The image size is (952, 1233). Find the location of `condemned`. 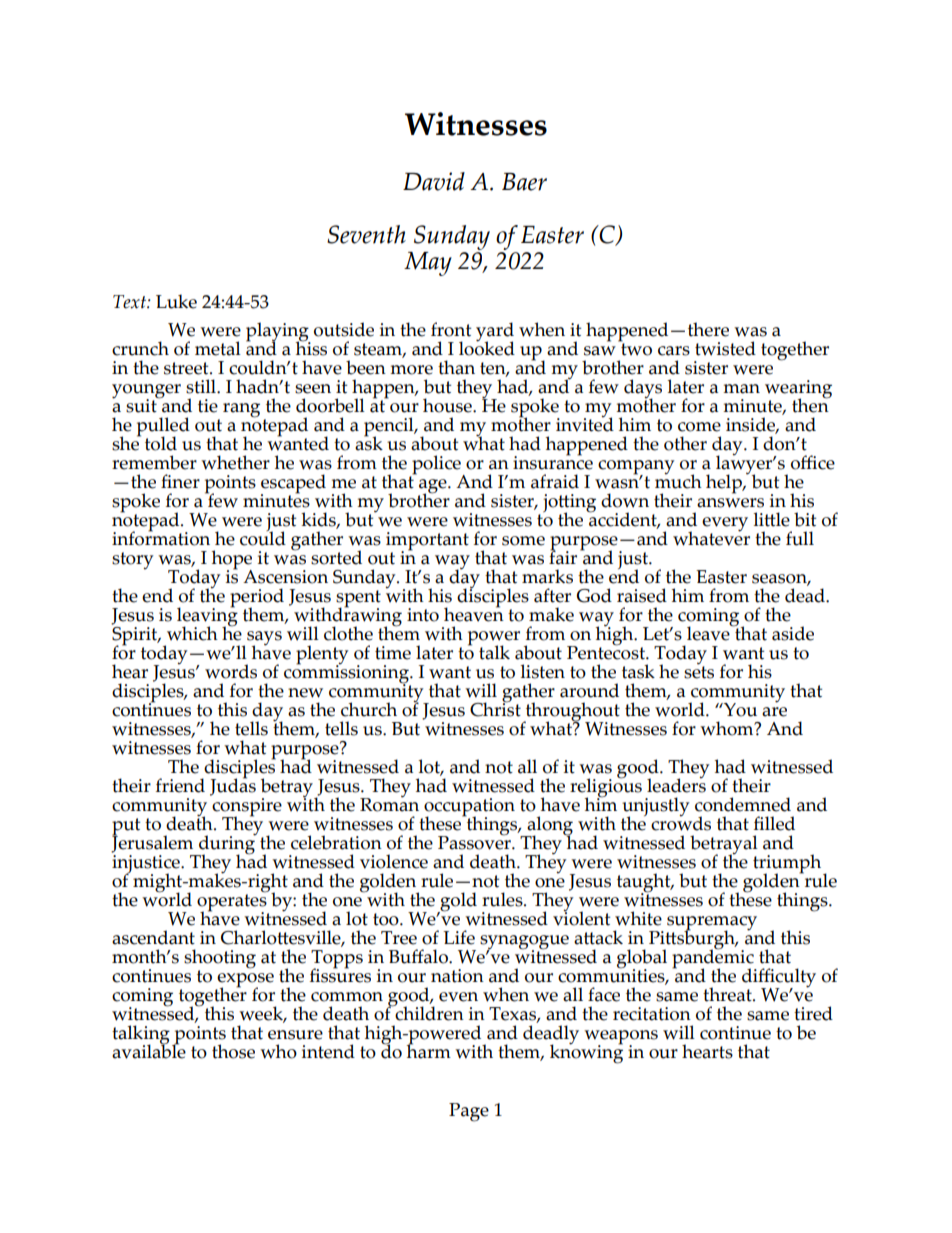

condemned is located at coordinates (743, 804).
